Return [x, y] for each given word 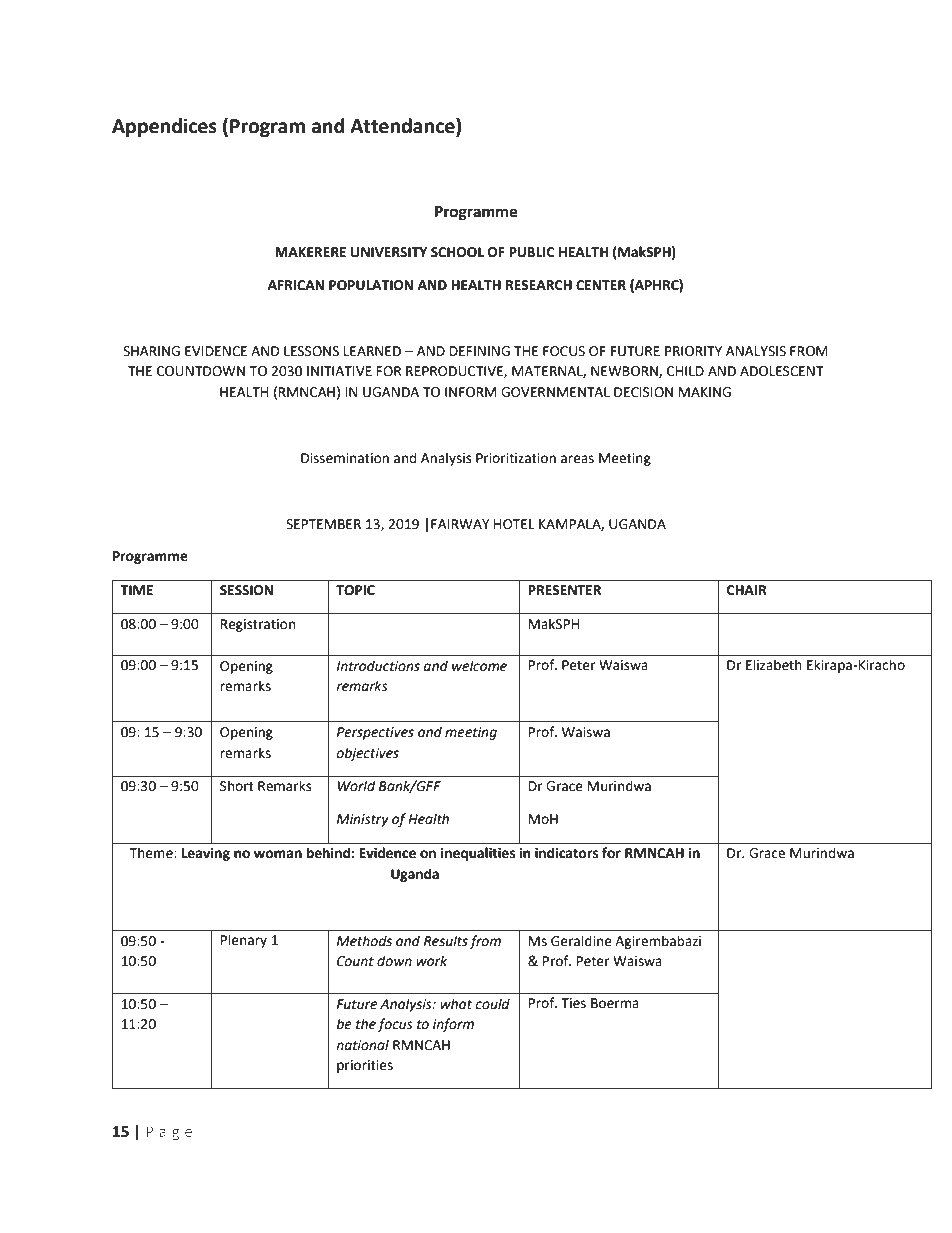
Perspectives [375, 733]
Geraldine [581, 941]
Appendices [164, 127]
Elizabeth [774, 665]
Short [237, 786]
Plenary [244, 941]
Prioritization [516, 458]
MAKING [705, 392]
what [456, 1004]
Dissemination [345, 458]
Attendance [403, 127]
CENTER [601, 285]
